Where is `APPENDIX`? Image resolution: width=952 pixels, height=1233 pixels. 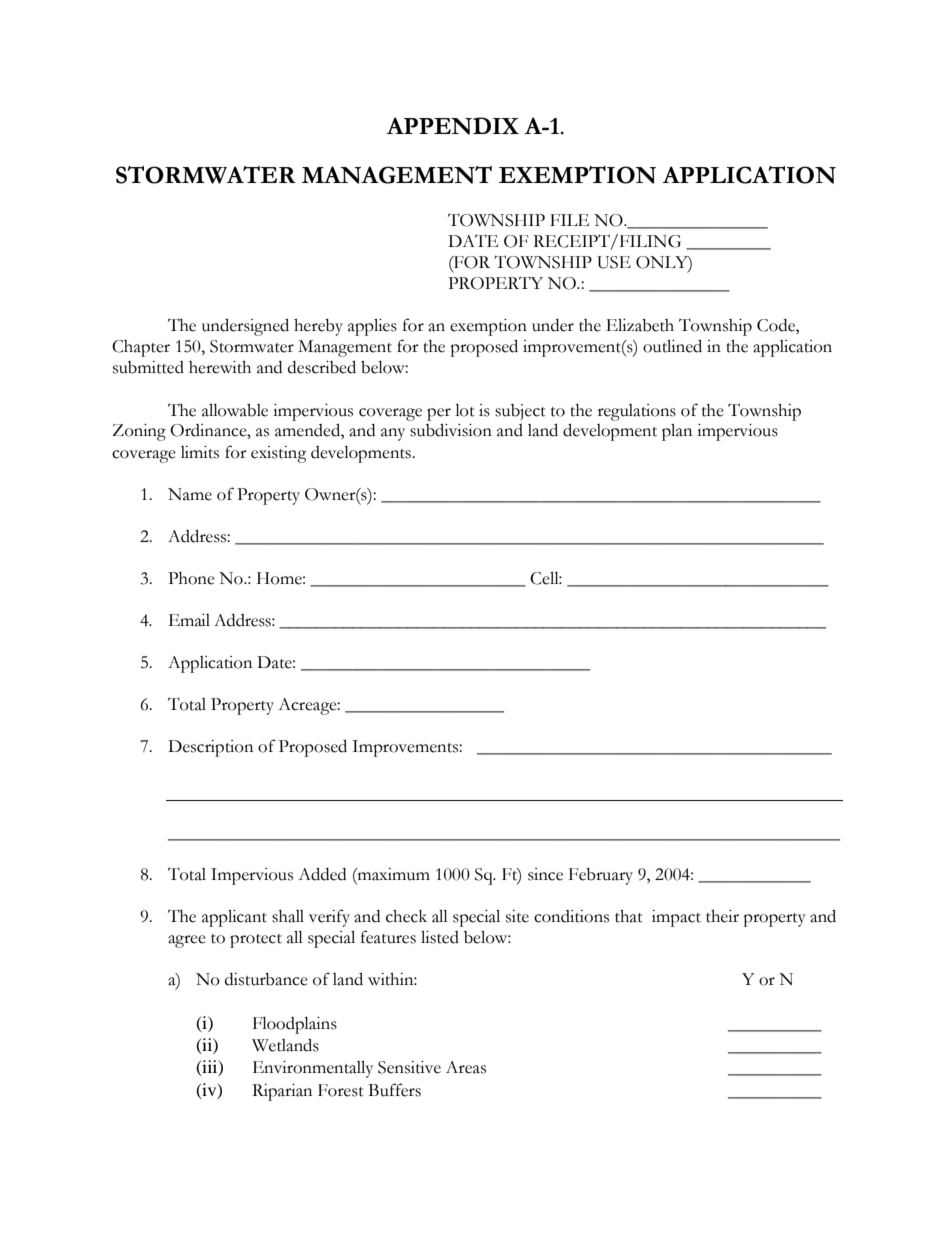
APPENDIX is located at coordinates (452, 126).
